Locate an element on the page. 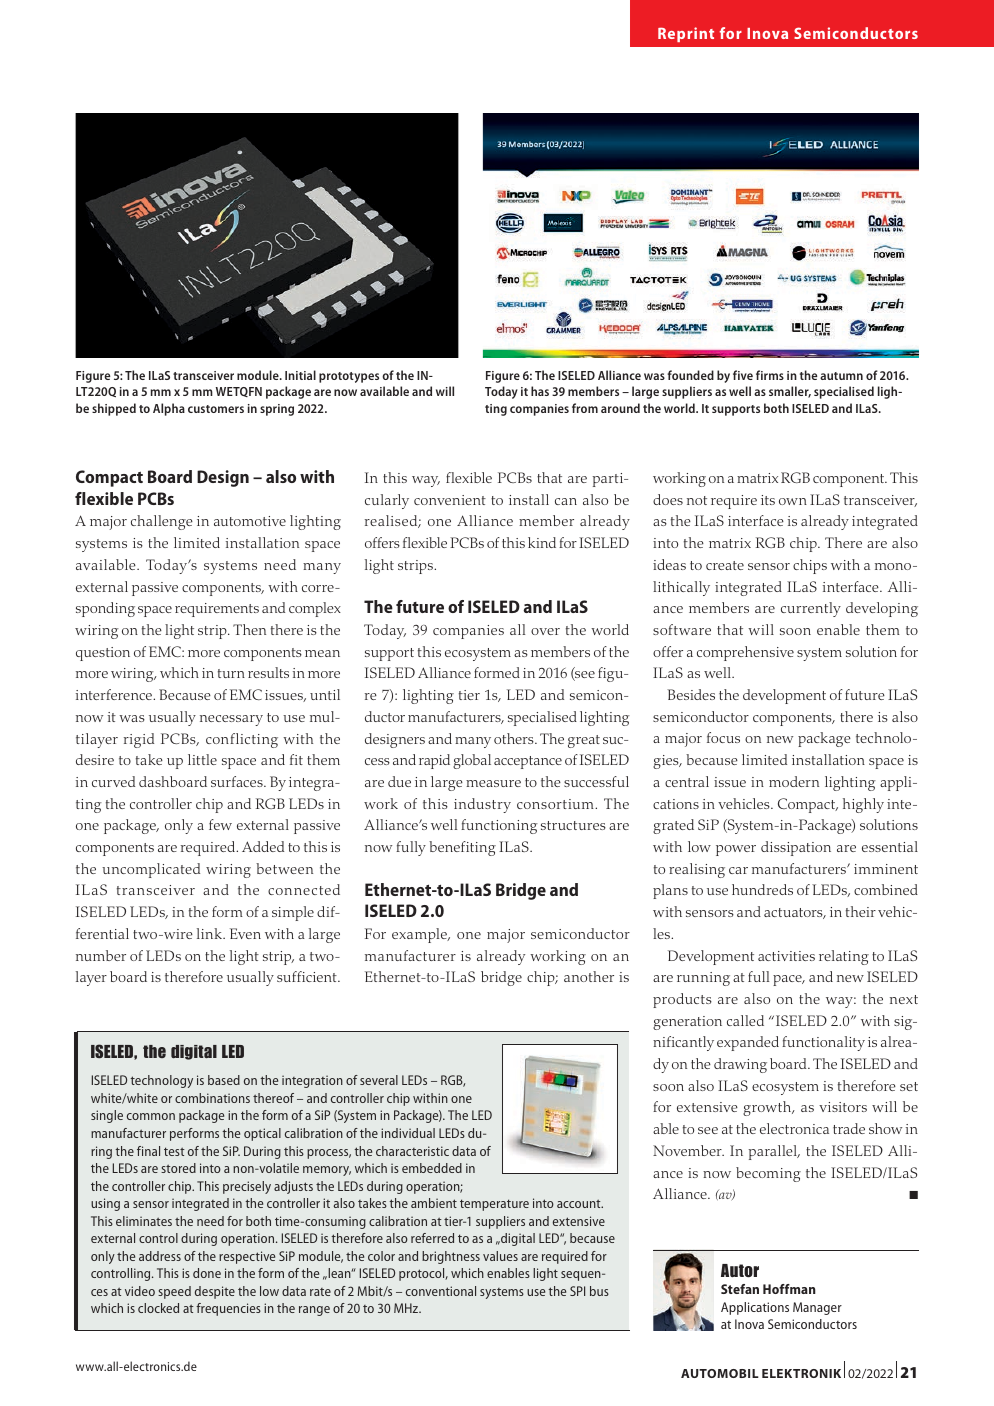  firms is located at coordinates (770, 375).
